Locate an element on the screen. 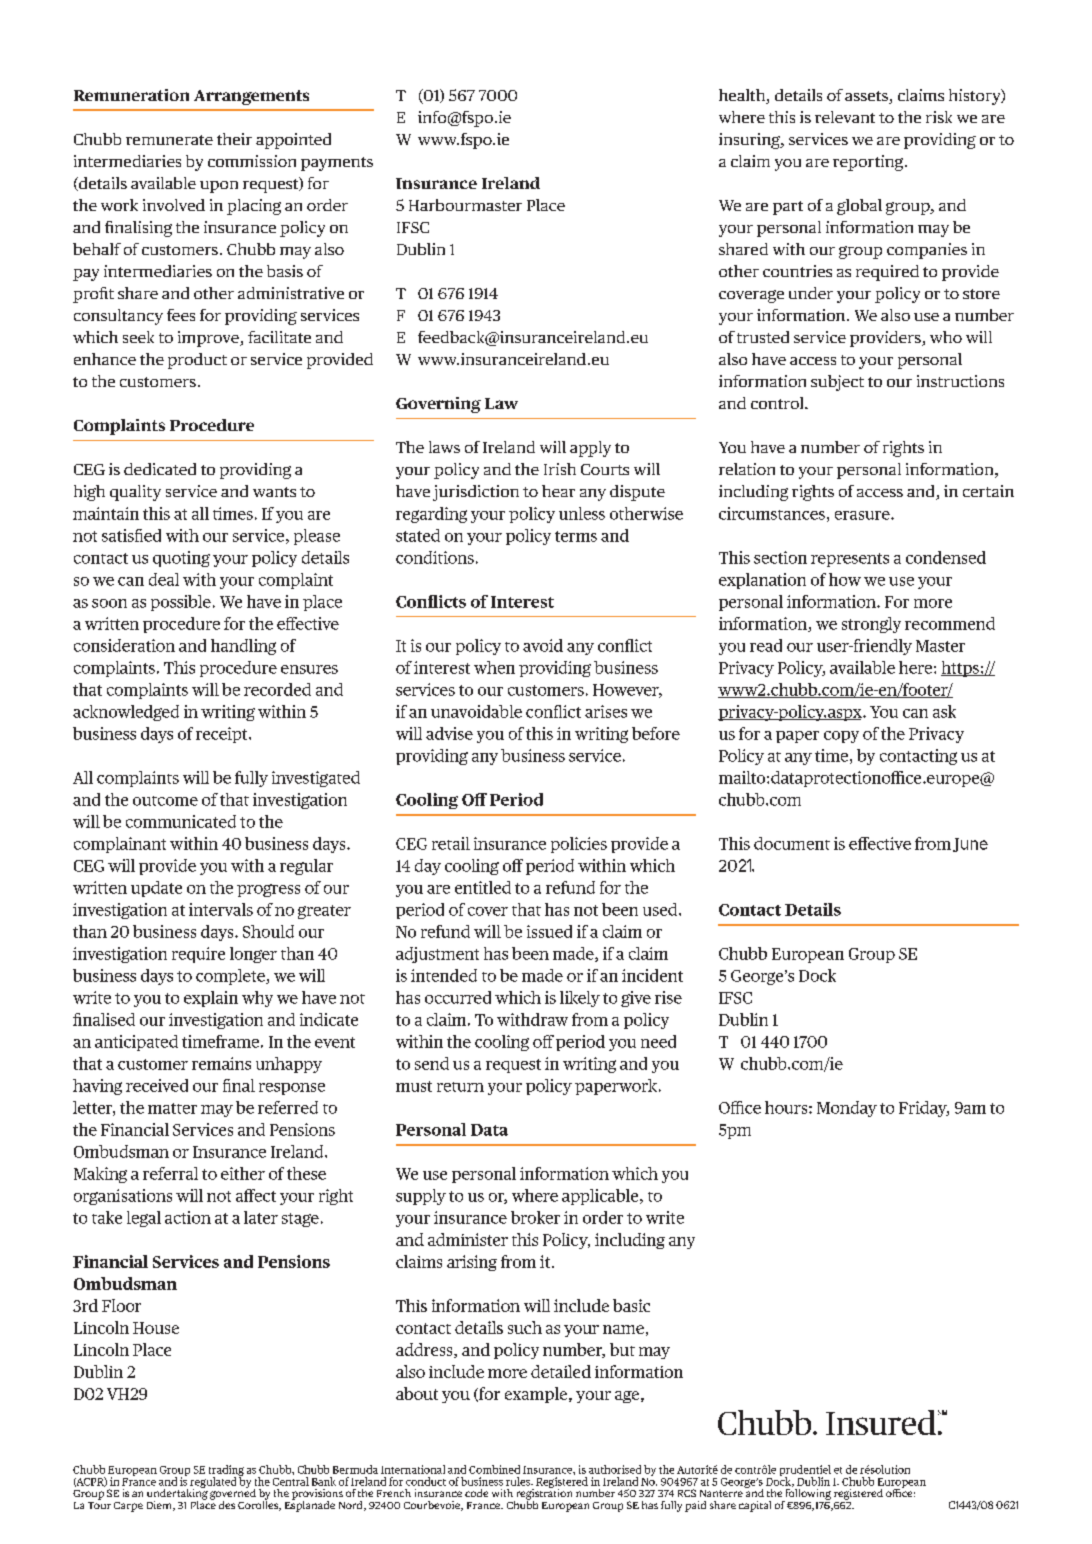 The image size is (1092, 1544). reporting is located at coordinates (869, 163).
